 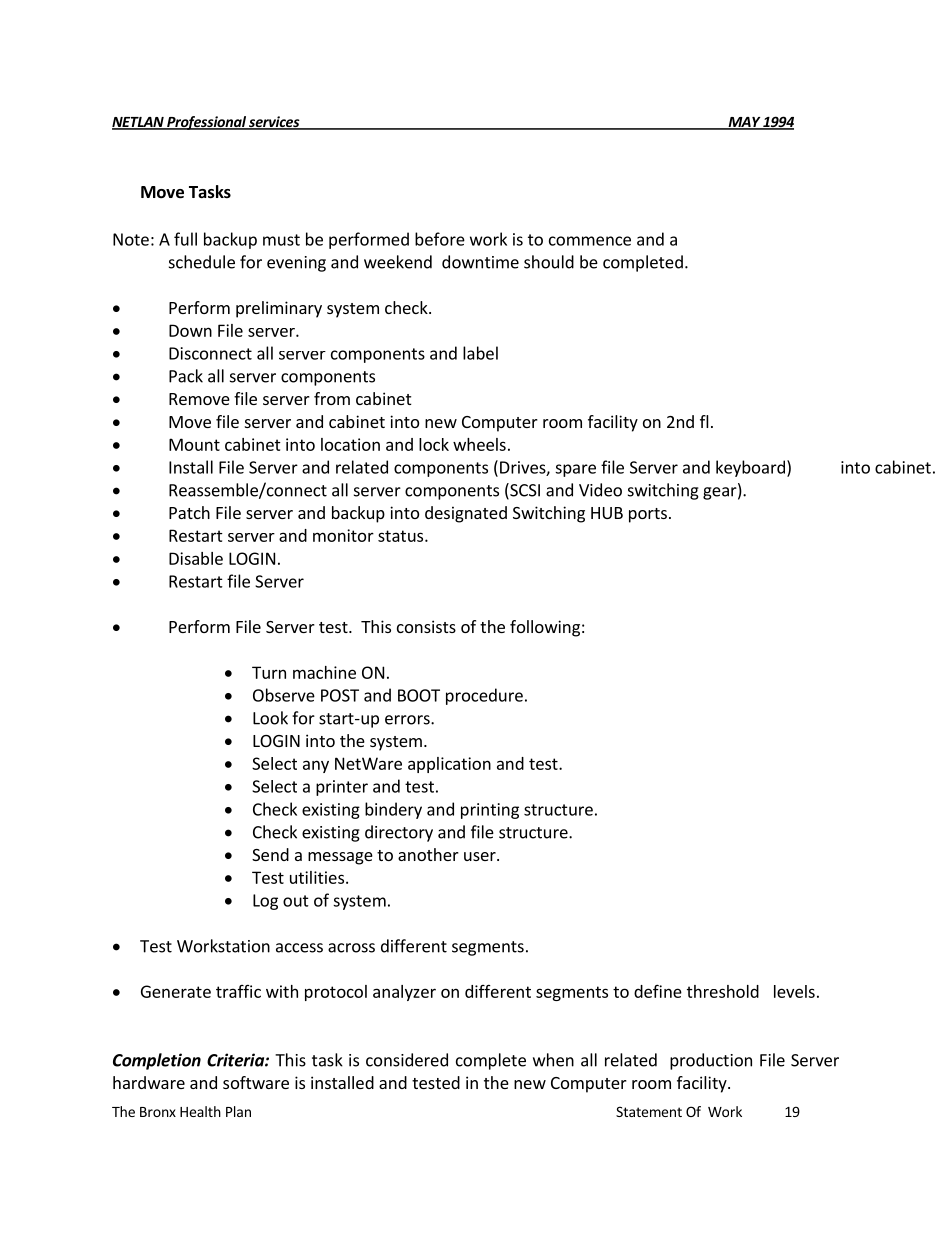 I want to click on before, so click(x=440, y=239).
